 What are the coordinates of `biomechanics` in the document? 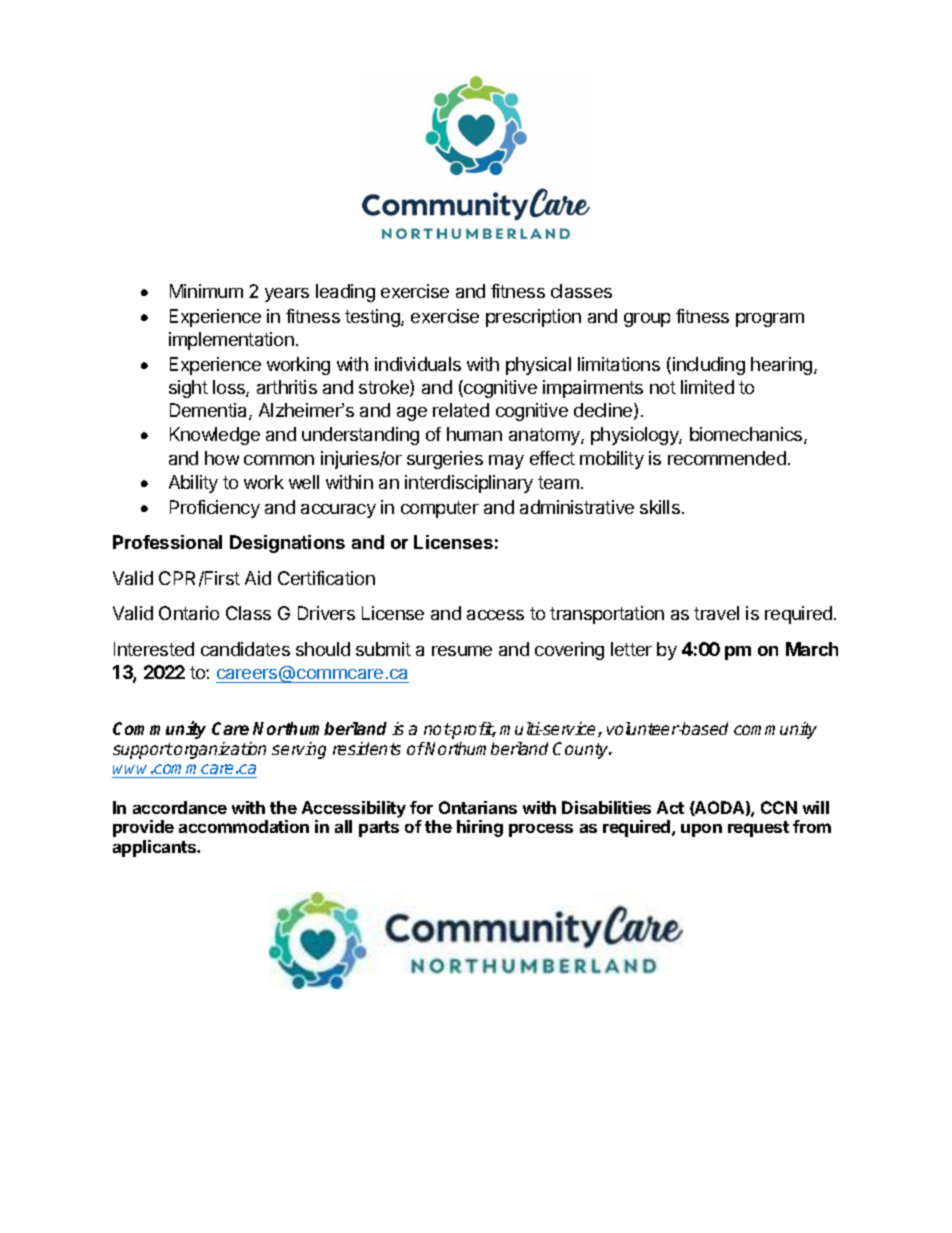 It's located at (747, 435).
